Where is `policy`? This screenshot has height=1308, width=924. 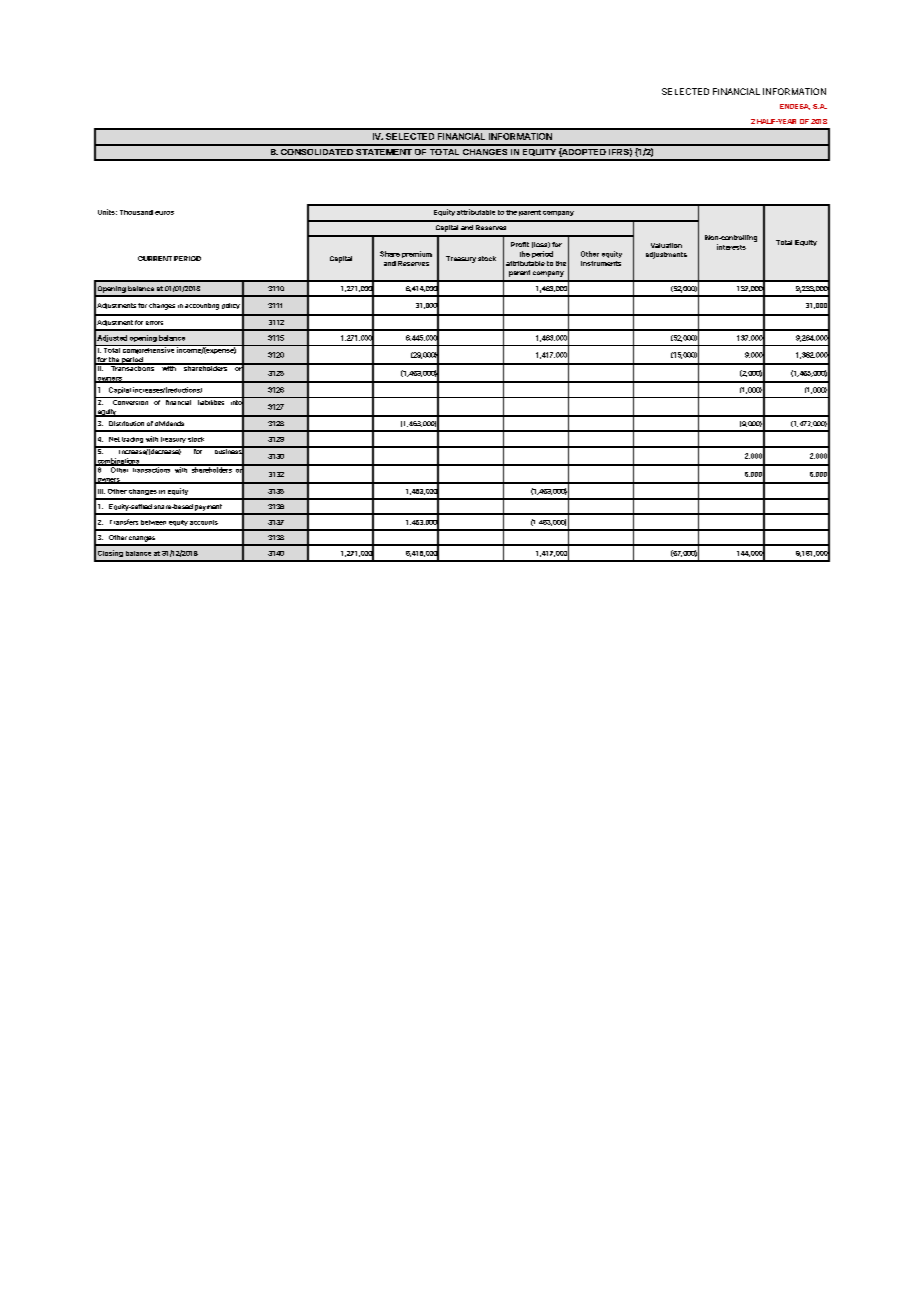 policy is located at coordinates (231, 306).
